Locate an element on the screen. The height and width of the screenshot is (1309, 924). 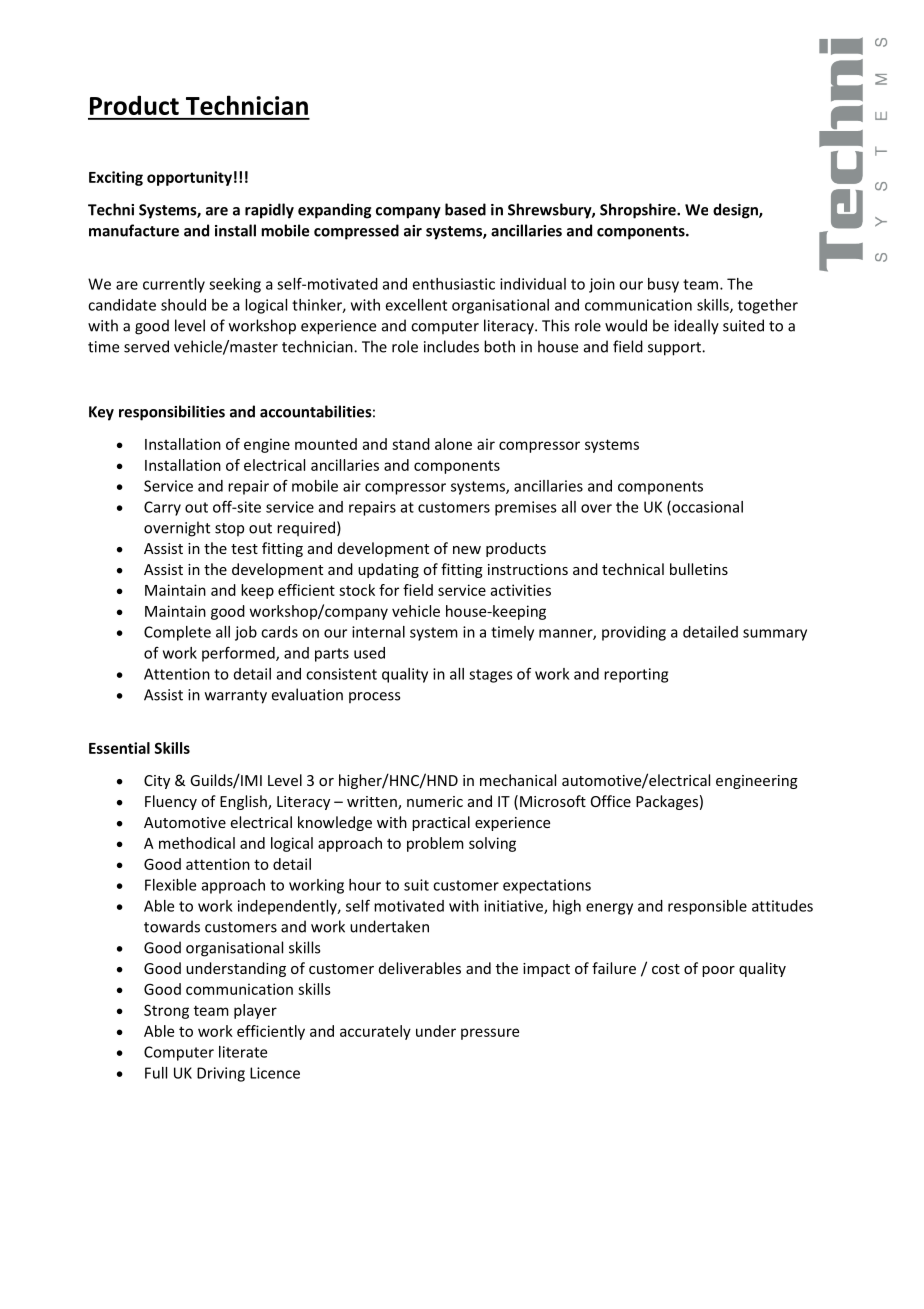
Full is located at coordinates (156, 1073).
